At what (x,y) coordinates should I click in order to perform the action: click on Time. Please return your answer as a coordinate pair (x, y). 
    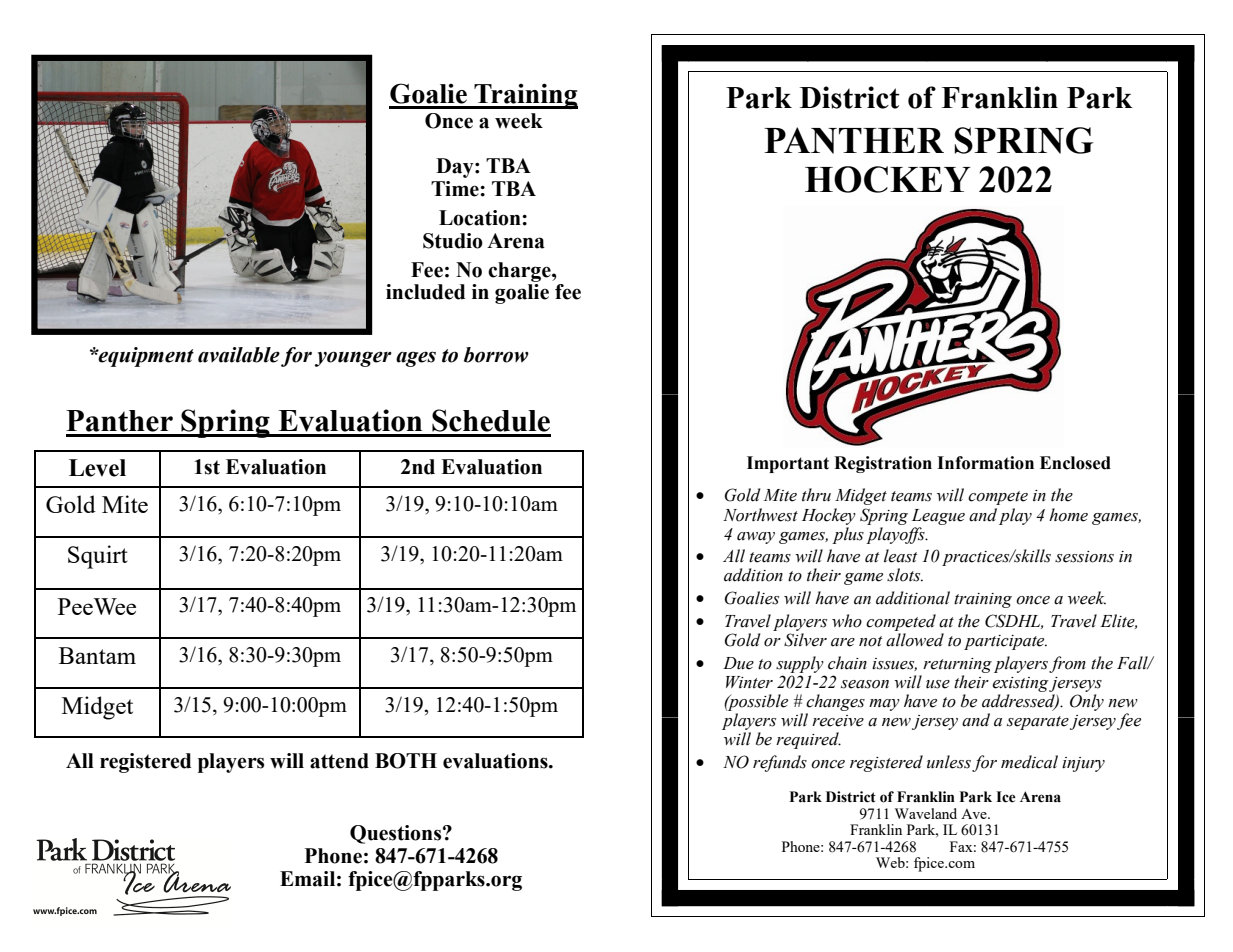
    Looking at the image, I should click on (456, 189).
